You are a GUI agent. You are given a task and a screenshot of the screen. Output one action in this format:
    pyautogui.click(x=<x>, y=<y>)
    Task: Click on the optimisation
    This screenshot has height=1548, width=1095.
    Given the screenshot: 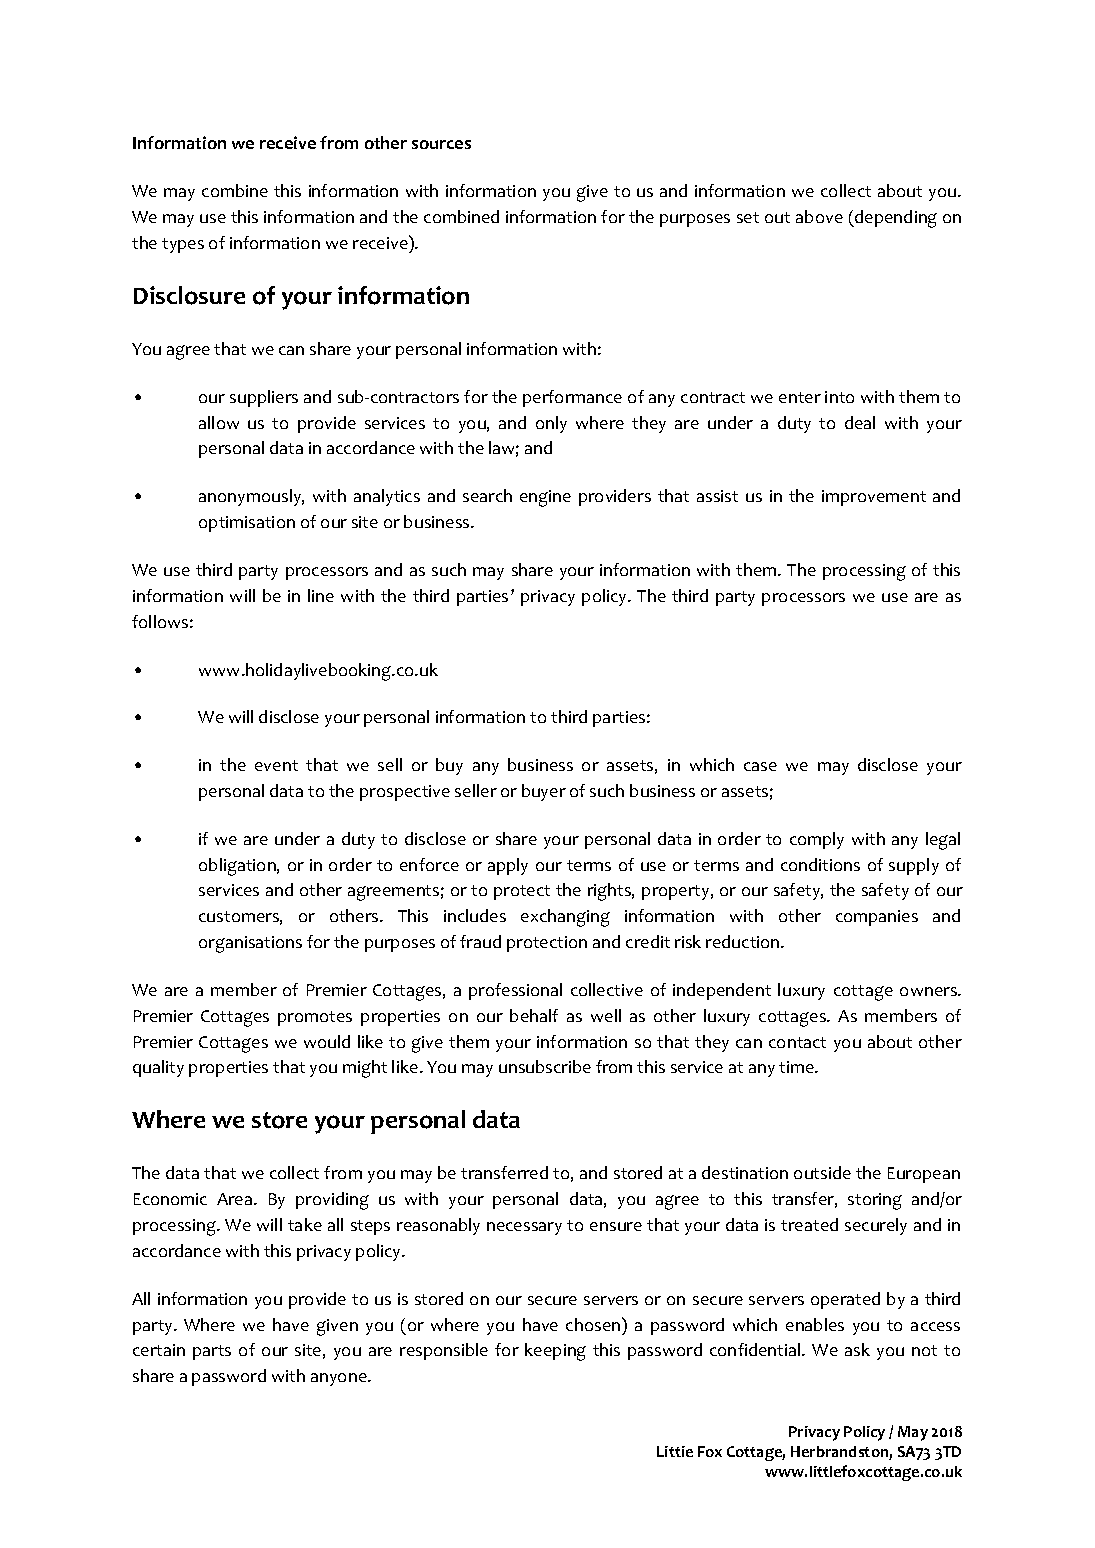 What is the action you would take?
    pyautogui.click(x=247, y=524)
